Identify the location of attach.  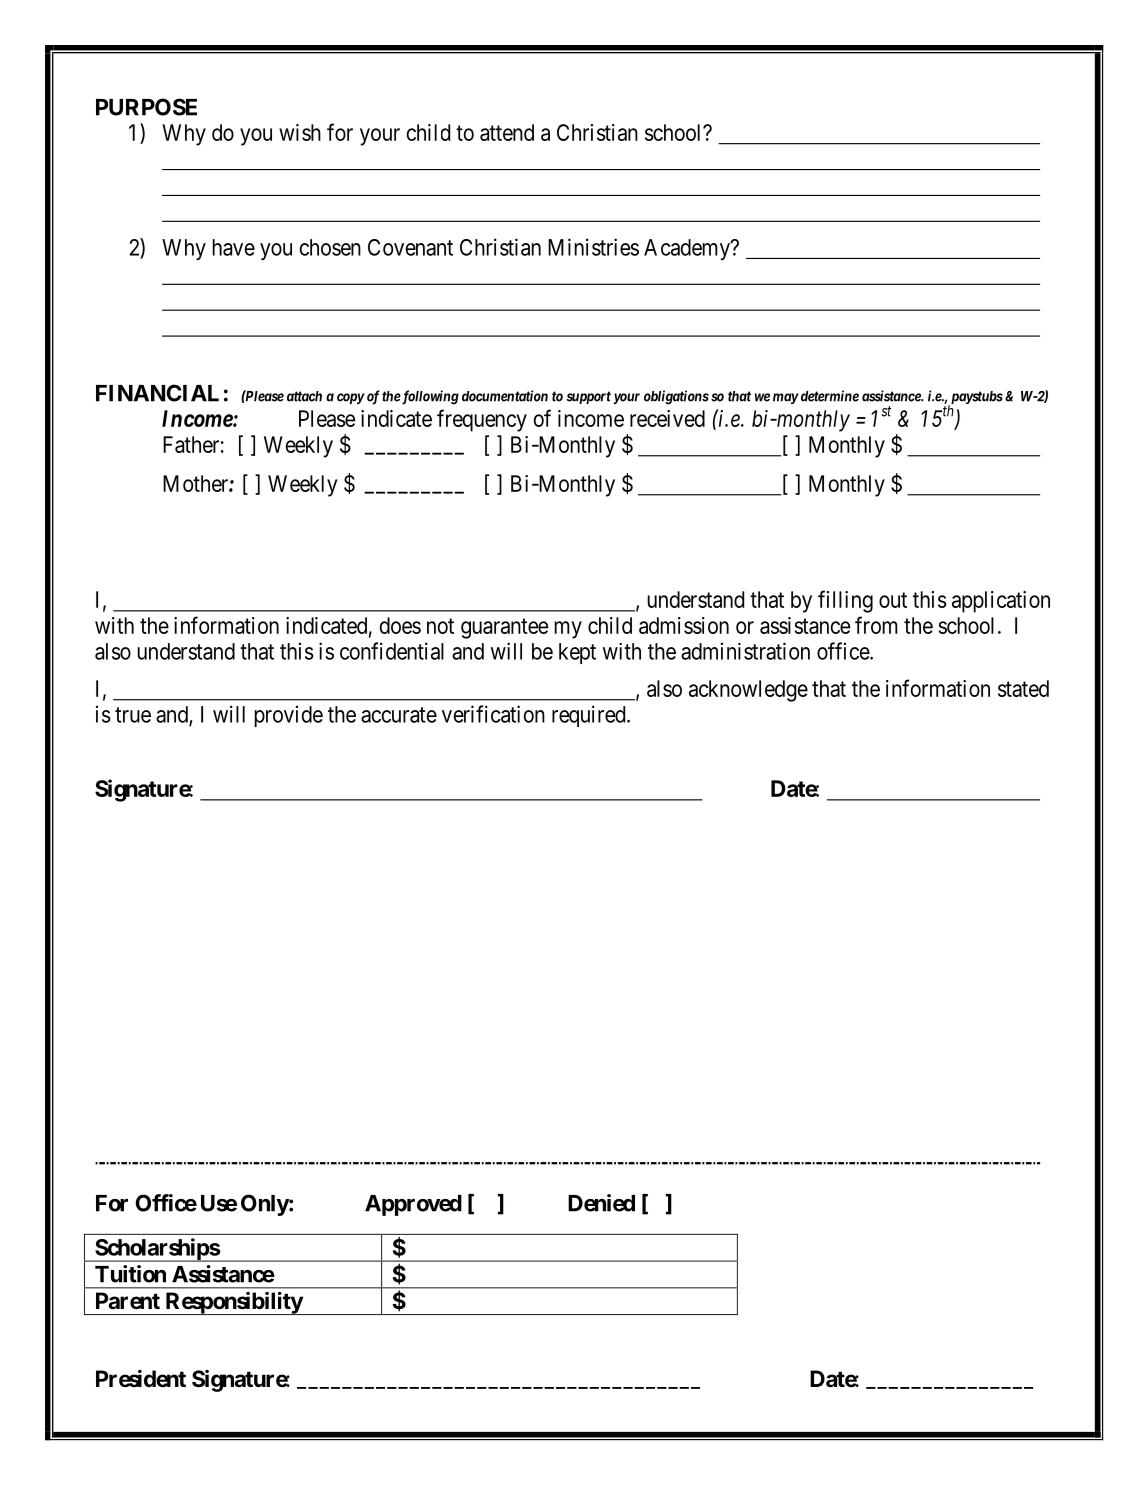
(304, 396).
